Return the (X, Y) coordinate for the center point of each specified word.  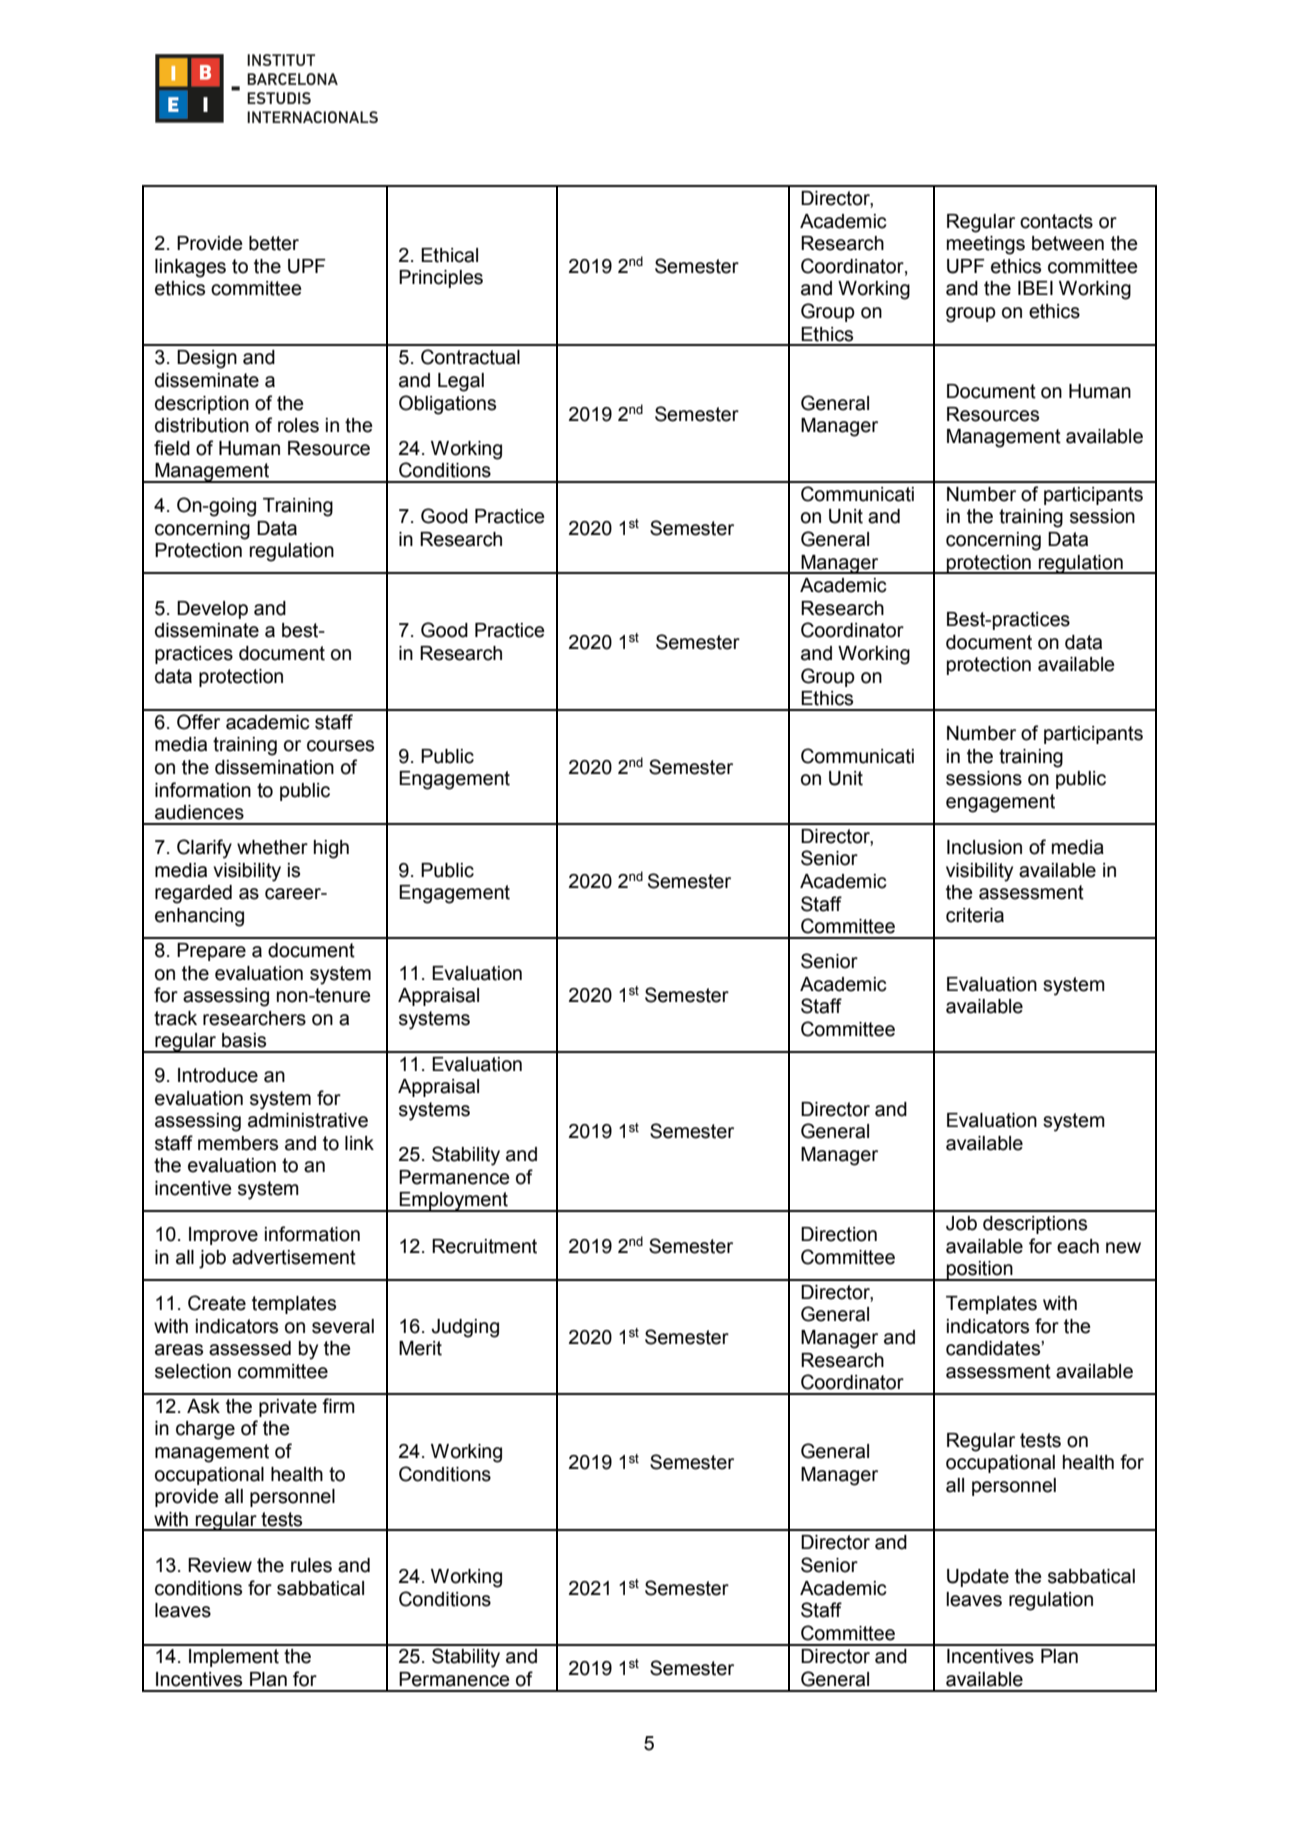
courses (340, 746)
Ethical (449, 255)
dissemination (274, 767)
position (980, 1271)
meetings (986, 245)
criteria (975, 915)
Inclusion (984, 847)
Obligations (447, 405)
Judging (465, 1328)
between (1068, 243)
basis (244, 1040)
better (274, 243)
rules (311, 1565)
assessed (250, 1348)
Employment (454, 1202)
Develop (212, 610)
